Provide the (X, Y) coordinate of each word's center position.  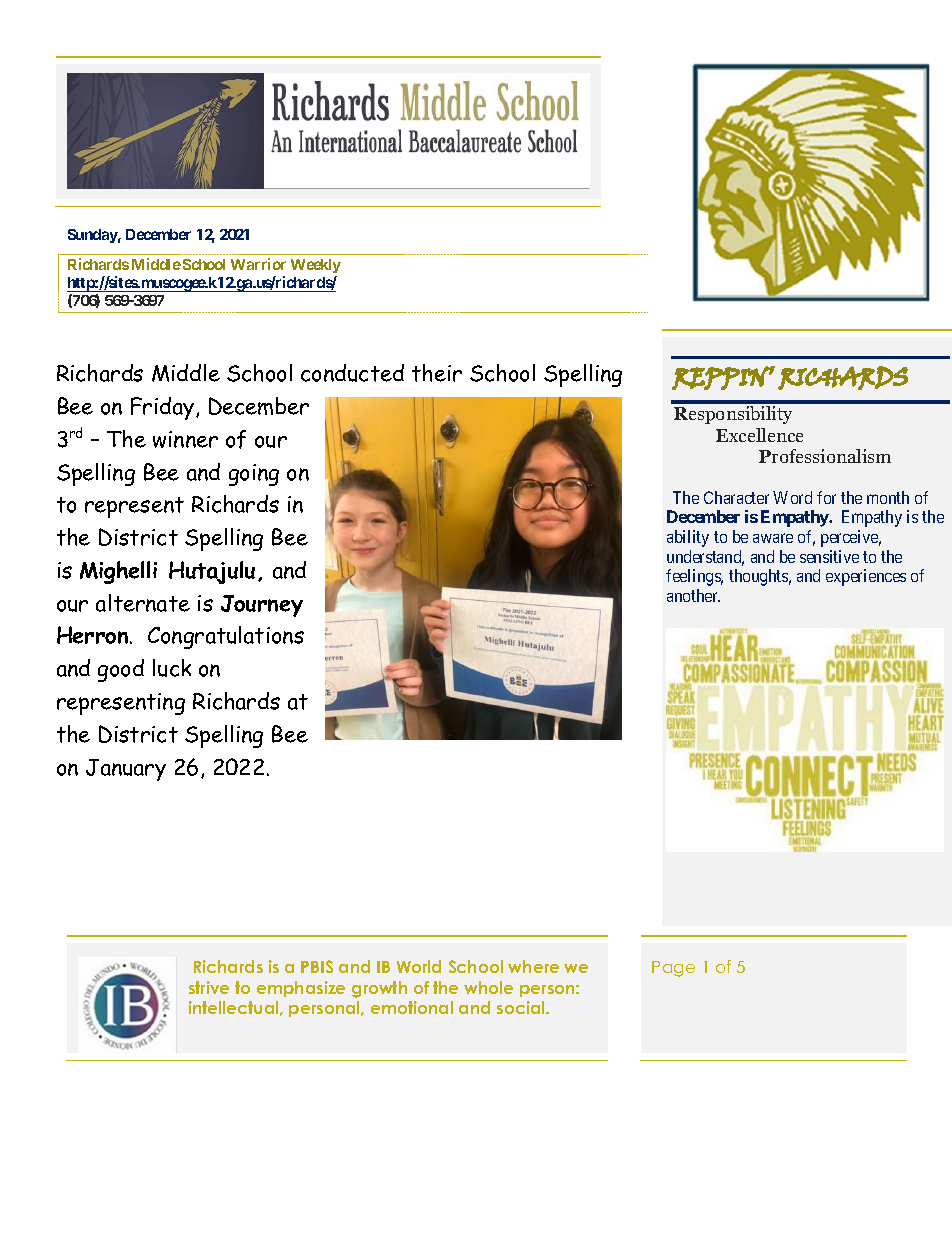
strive (209, 987)
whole (488, 987)
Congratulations (226, 637)
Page (673, 969)
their (437, 373)
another (693, 595)
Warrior (258, 264)
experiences (866, 577)
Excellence (759, 435)
